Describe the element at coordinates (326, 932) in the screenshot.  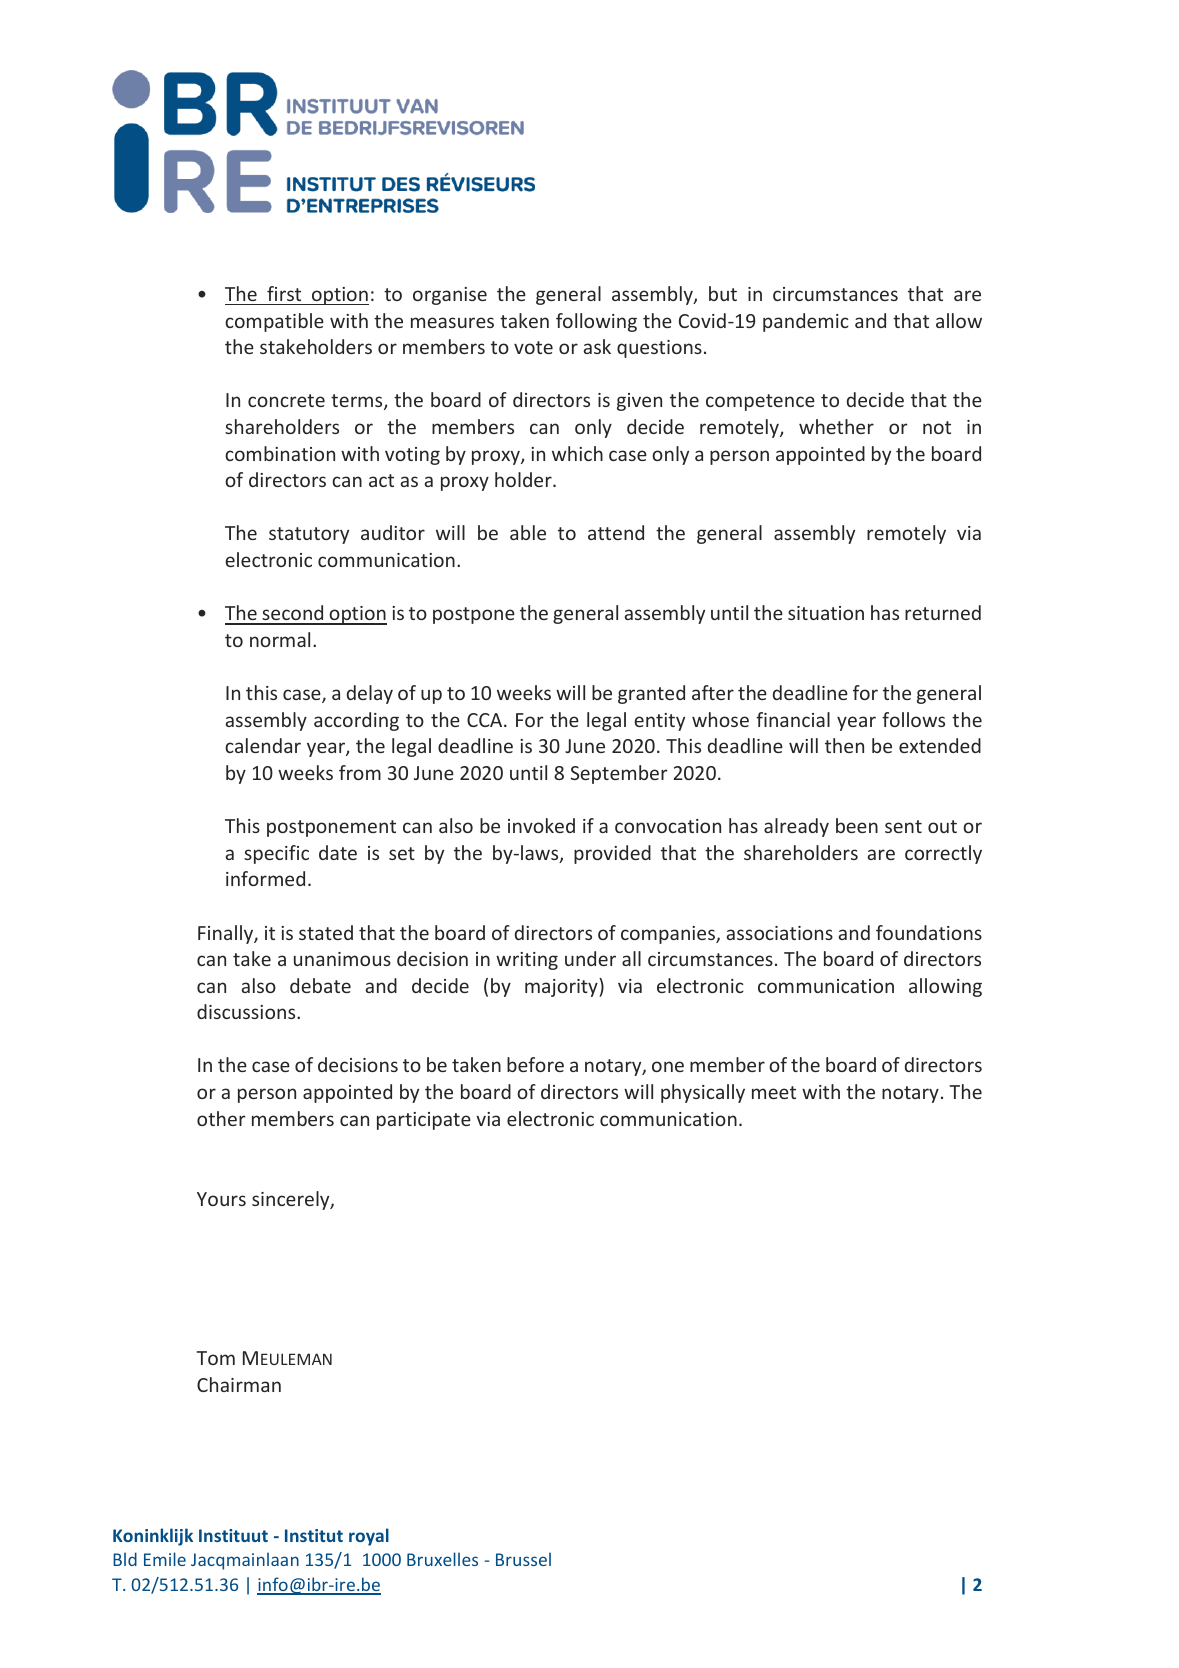
I see `stated` at that location.
